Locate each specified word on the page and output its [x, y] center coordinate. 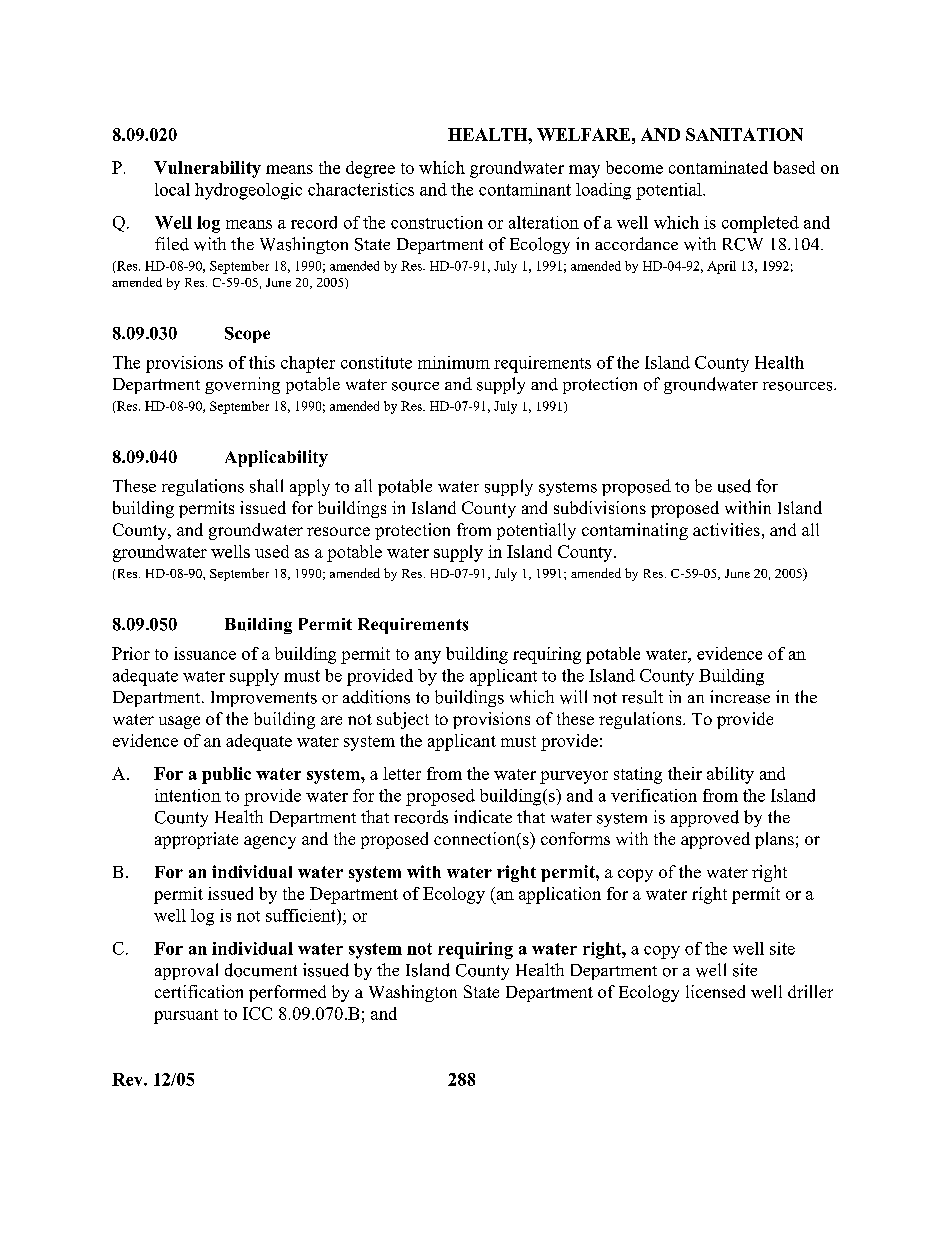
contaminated [718, 167]
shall [266, 486]
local [172, 189]
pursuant [186, 1016]
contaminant [525, 189]
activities [726, 529]
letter [402, 773]
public [226, 775]
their [685, 773]
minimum [454, 362]
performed [287, 993]
